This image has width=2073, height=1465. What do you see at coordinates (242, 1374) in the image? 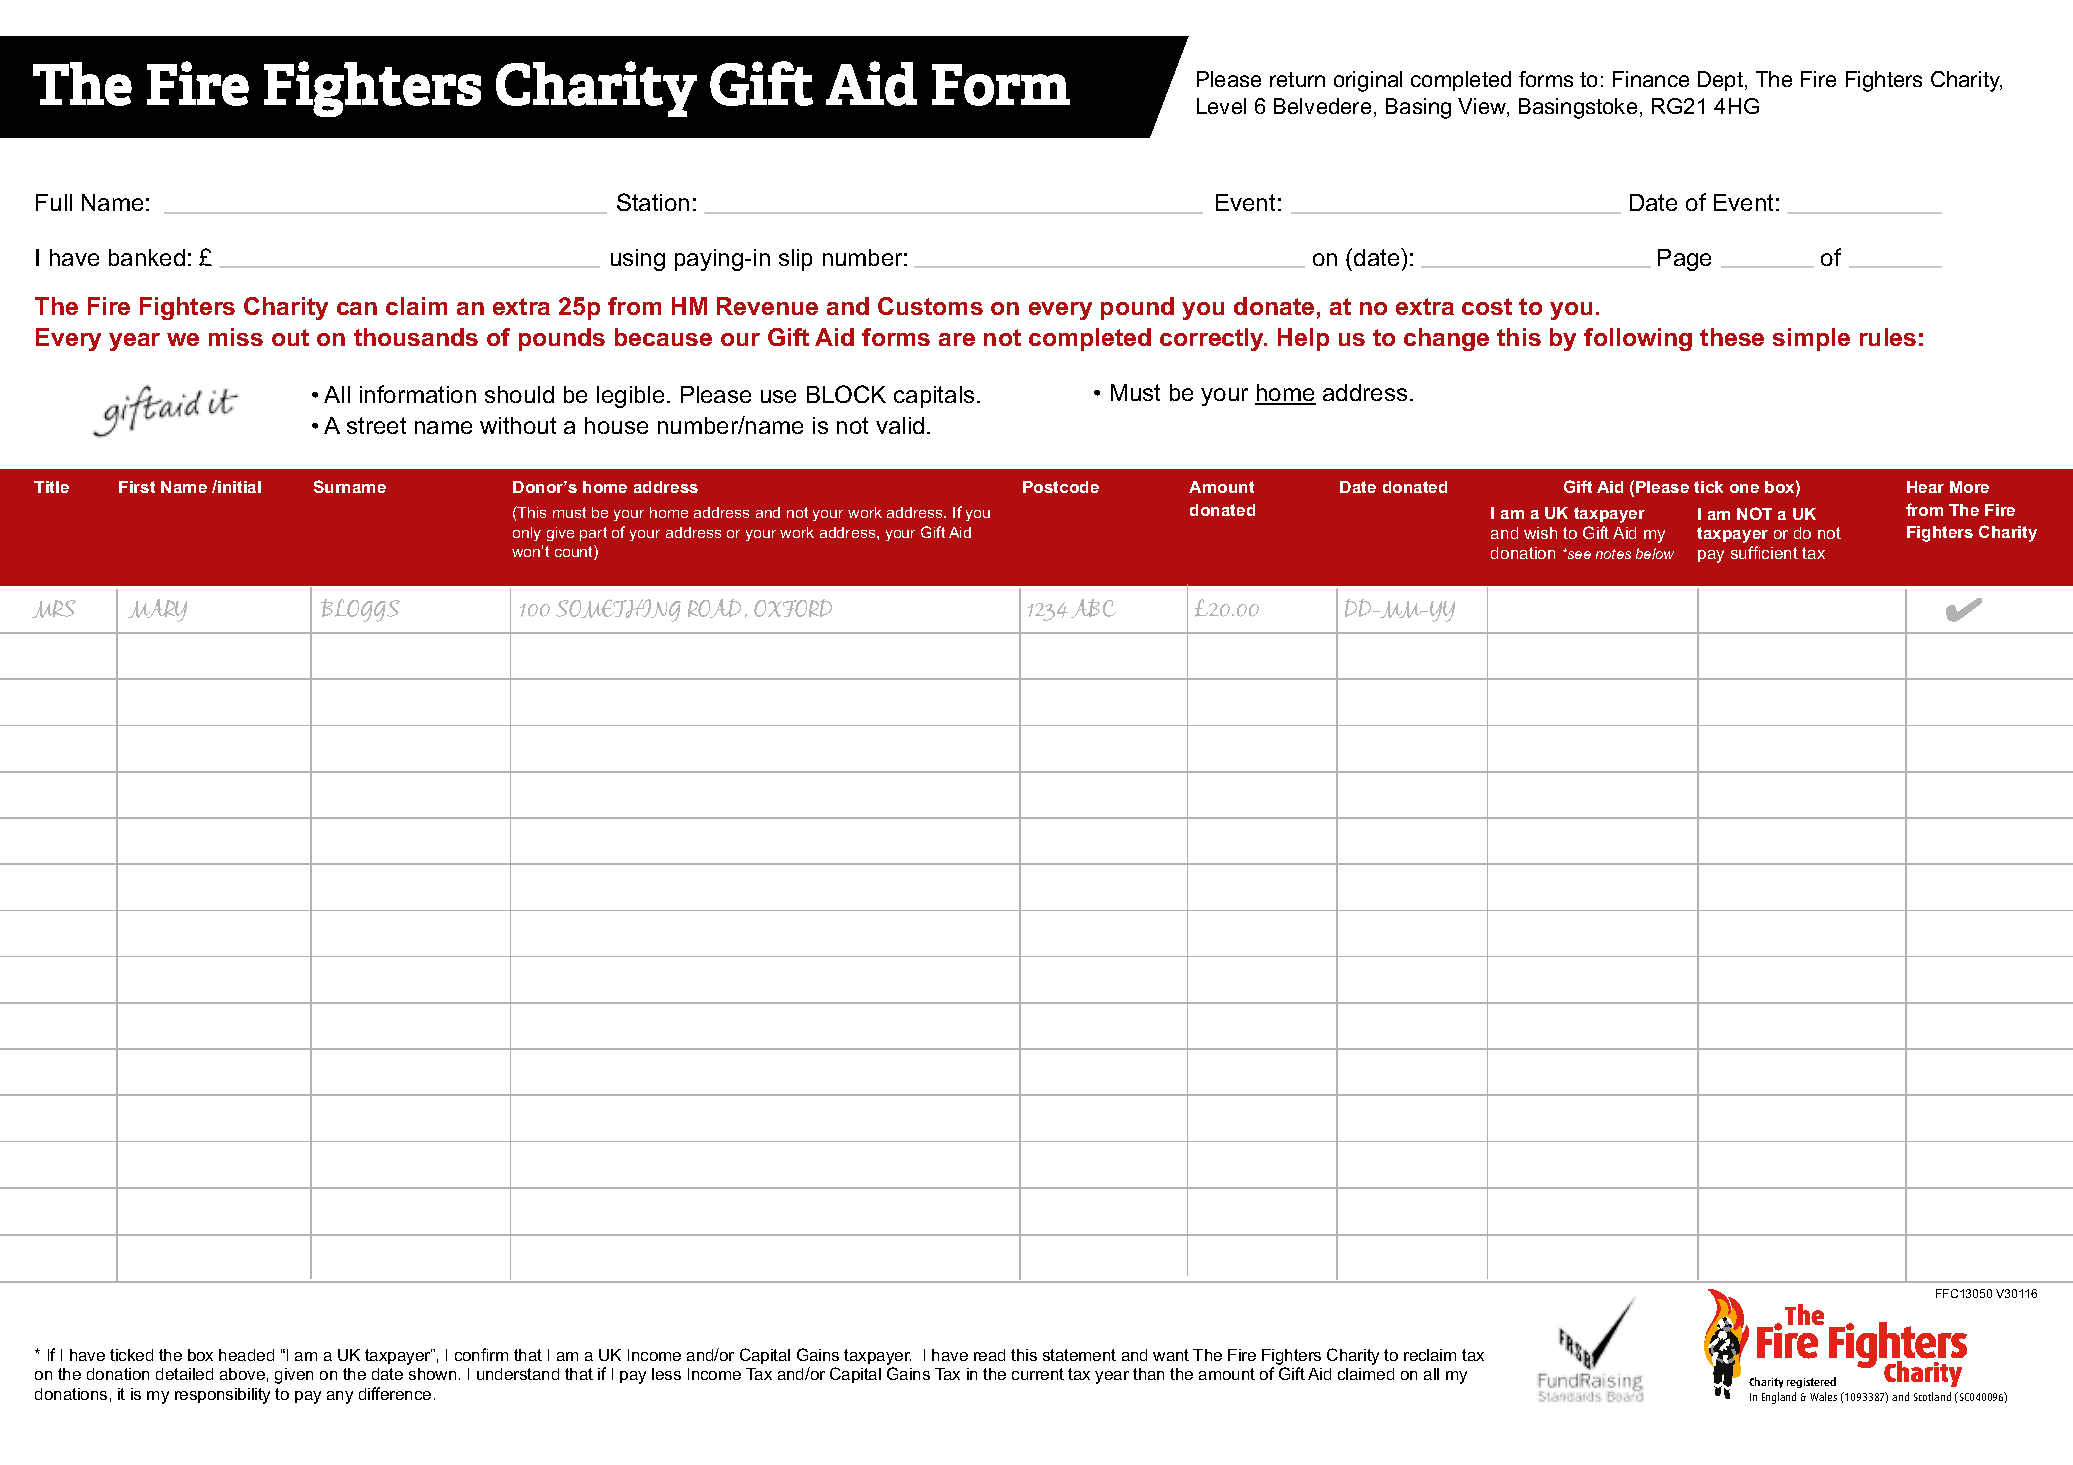
I see `above` at bounding box center [242, 1374].
